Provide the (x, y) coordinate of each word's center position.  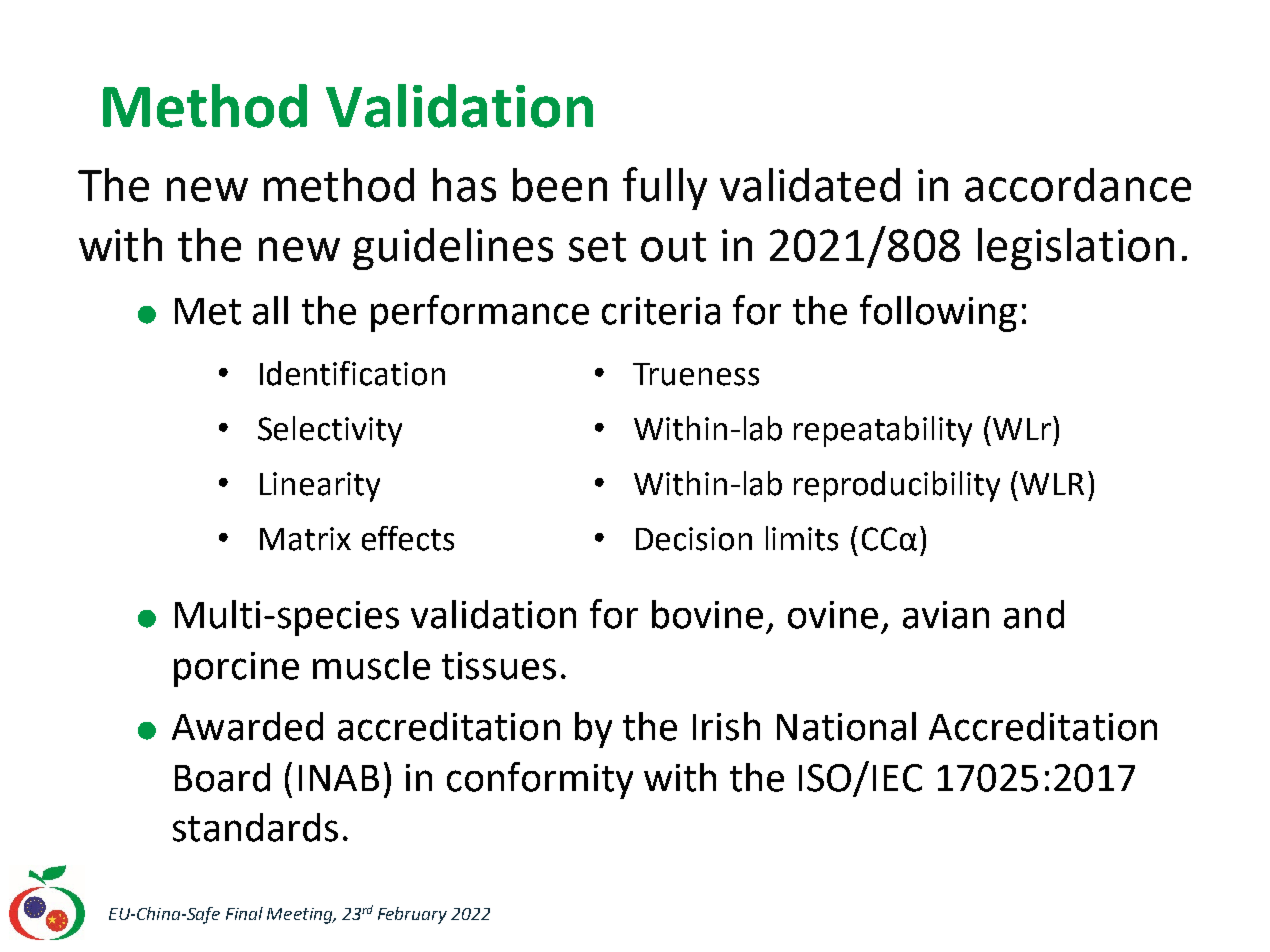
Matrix (305, 539)
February (412, 915)
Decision (694, 539)
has (464, 185)
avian (946, 615)
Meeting (301, 916)
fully (665, 188)
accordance (1078, 185)
